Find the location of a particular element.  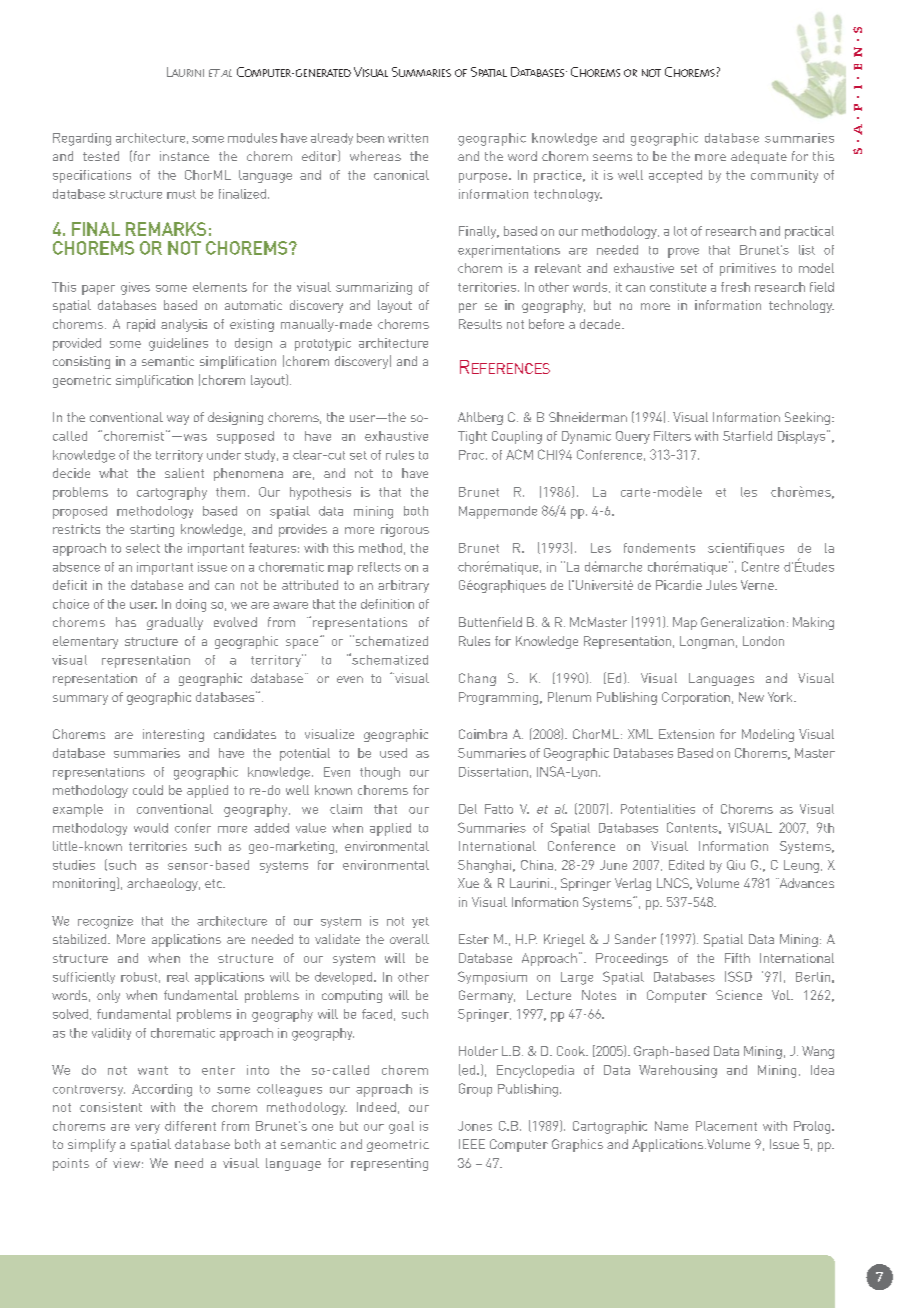

Ahlberg is located at coordinates (480, 418).
